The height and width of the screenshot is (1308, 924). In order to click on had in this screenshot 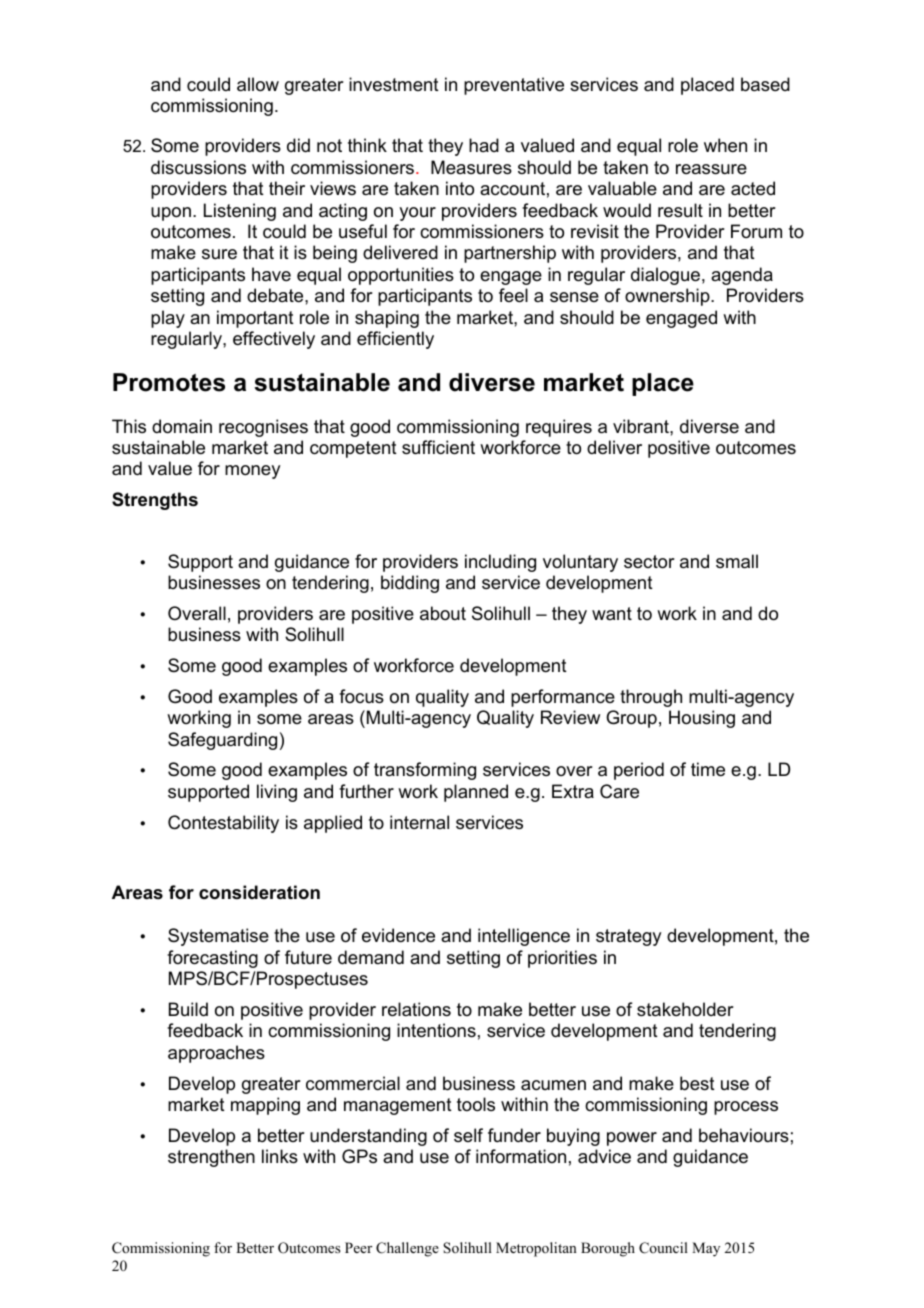, I will do `click(484, 145)`.
